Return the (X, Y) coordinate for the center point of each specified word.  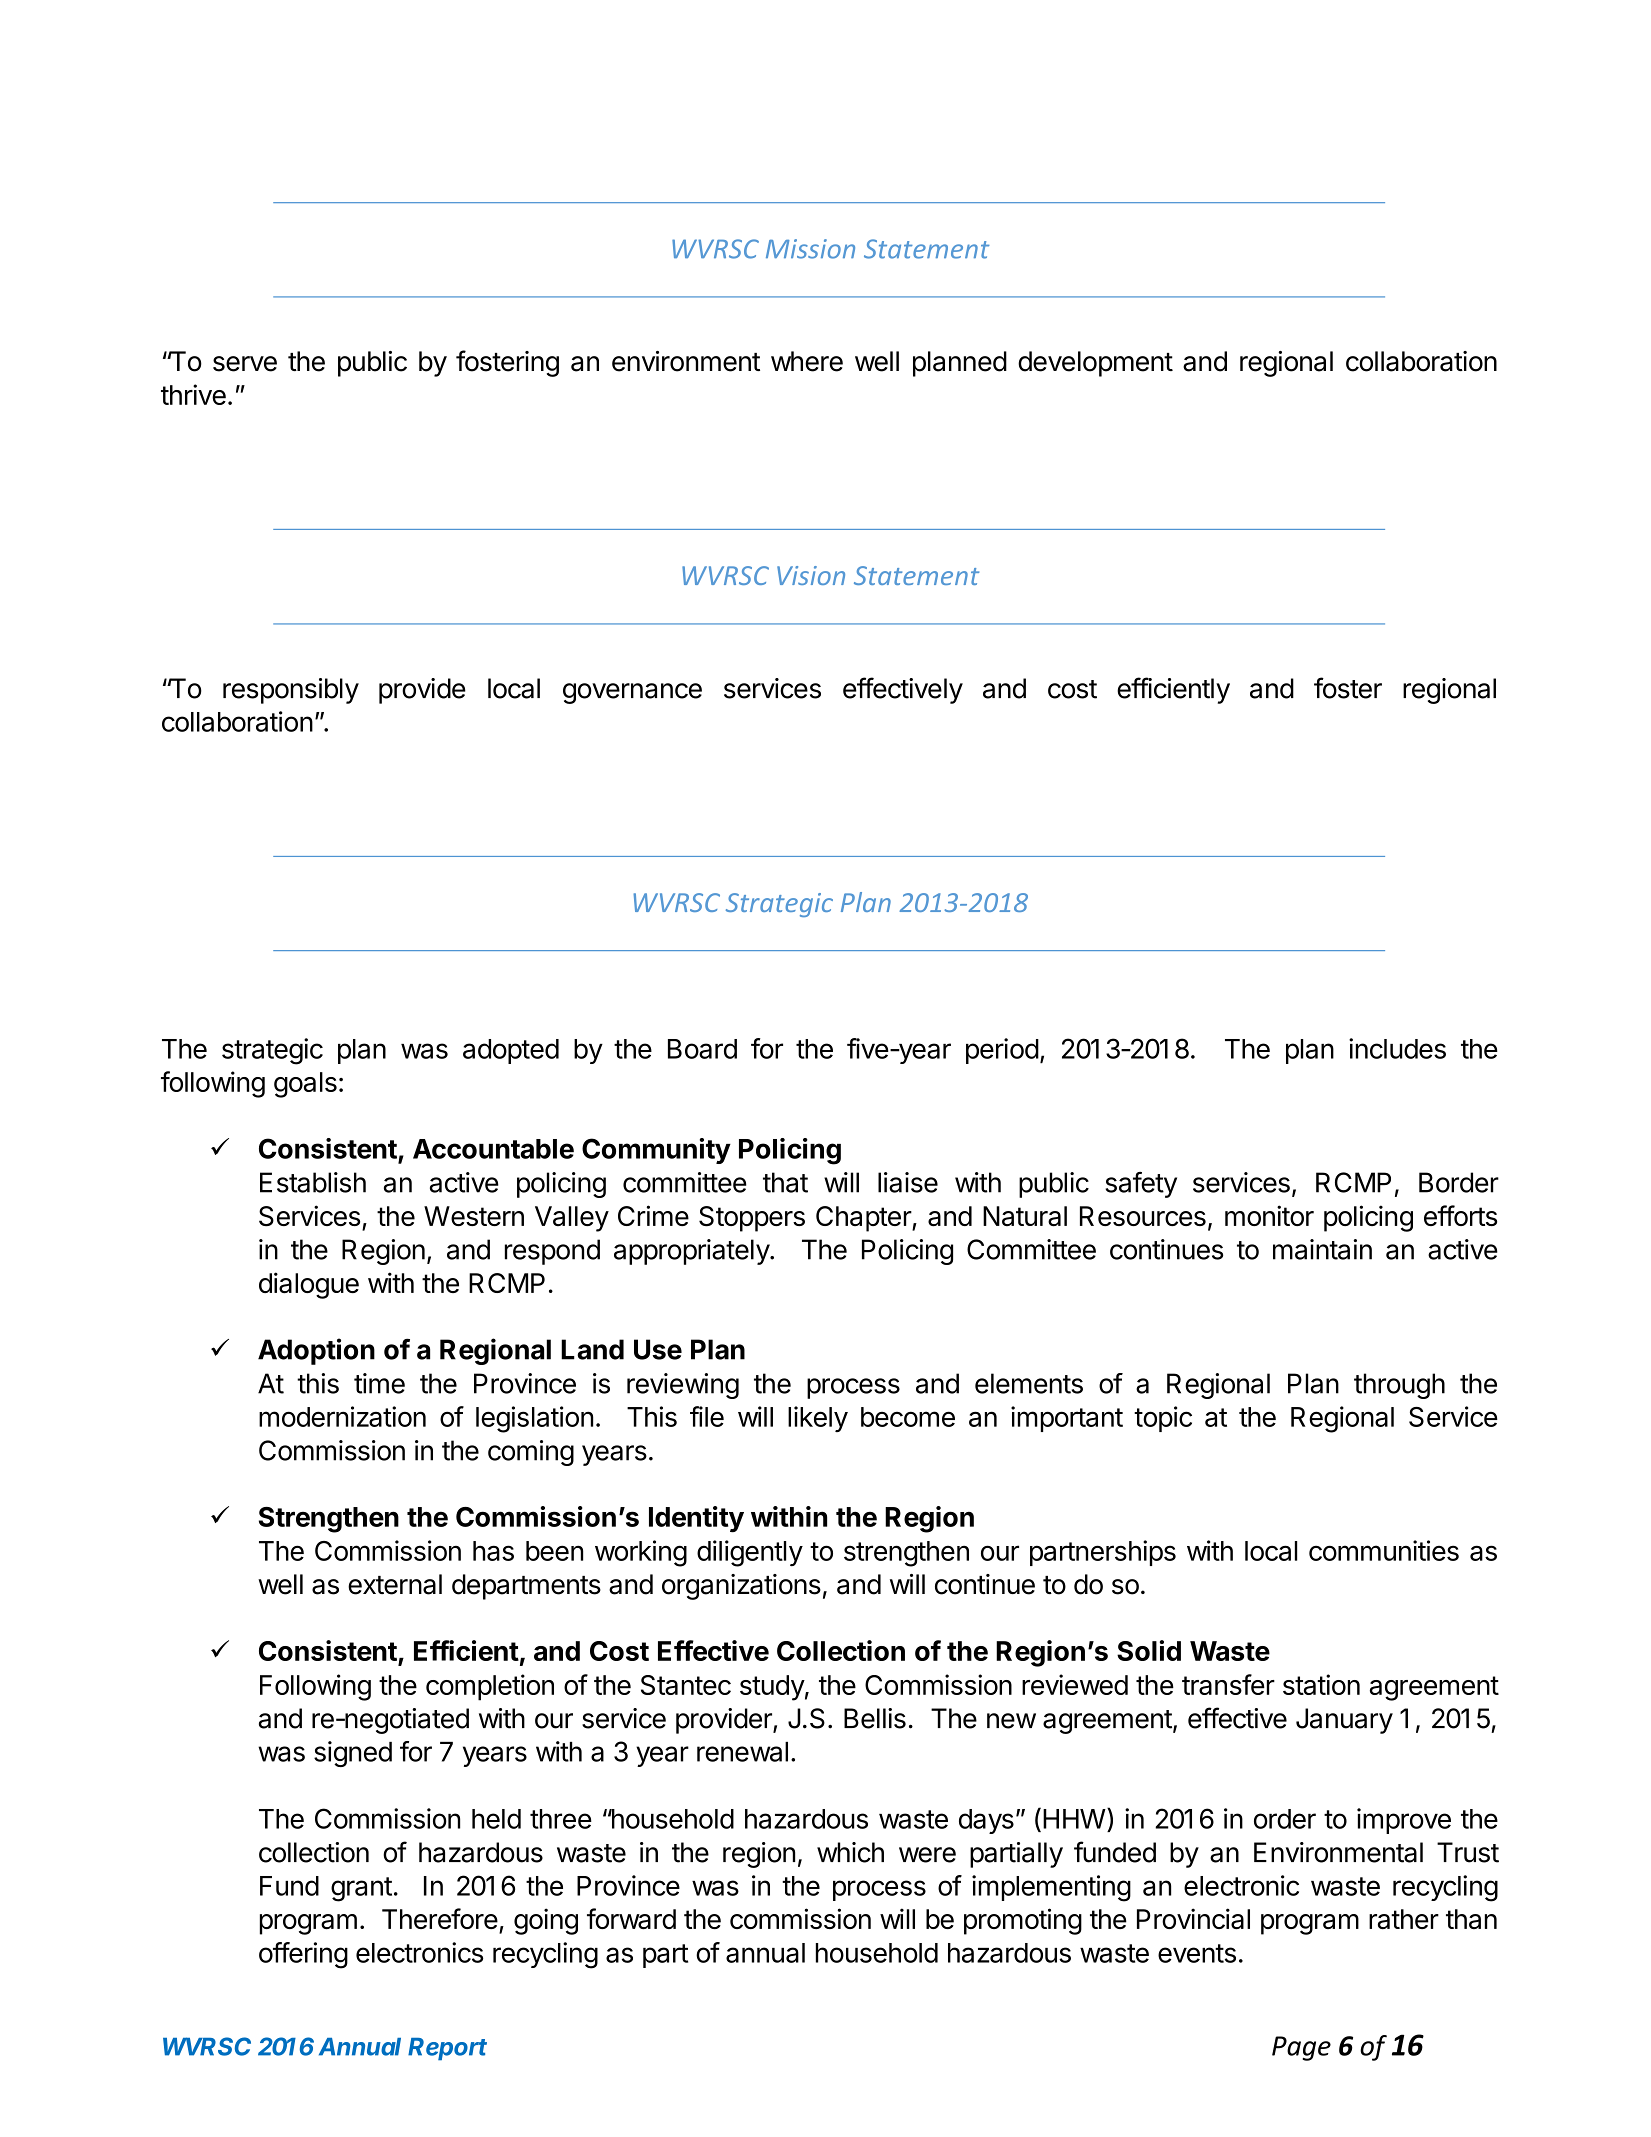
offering (303, 1955)
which (850, 1852)
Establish (313, 1182)
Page (1301, 2048)
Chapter (864, 1219)
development (1095, 364)
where (807, 361)
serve (245, 364)
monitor (1269, 1215)
